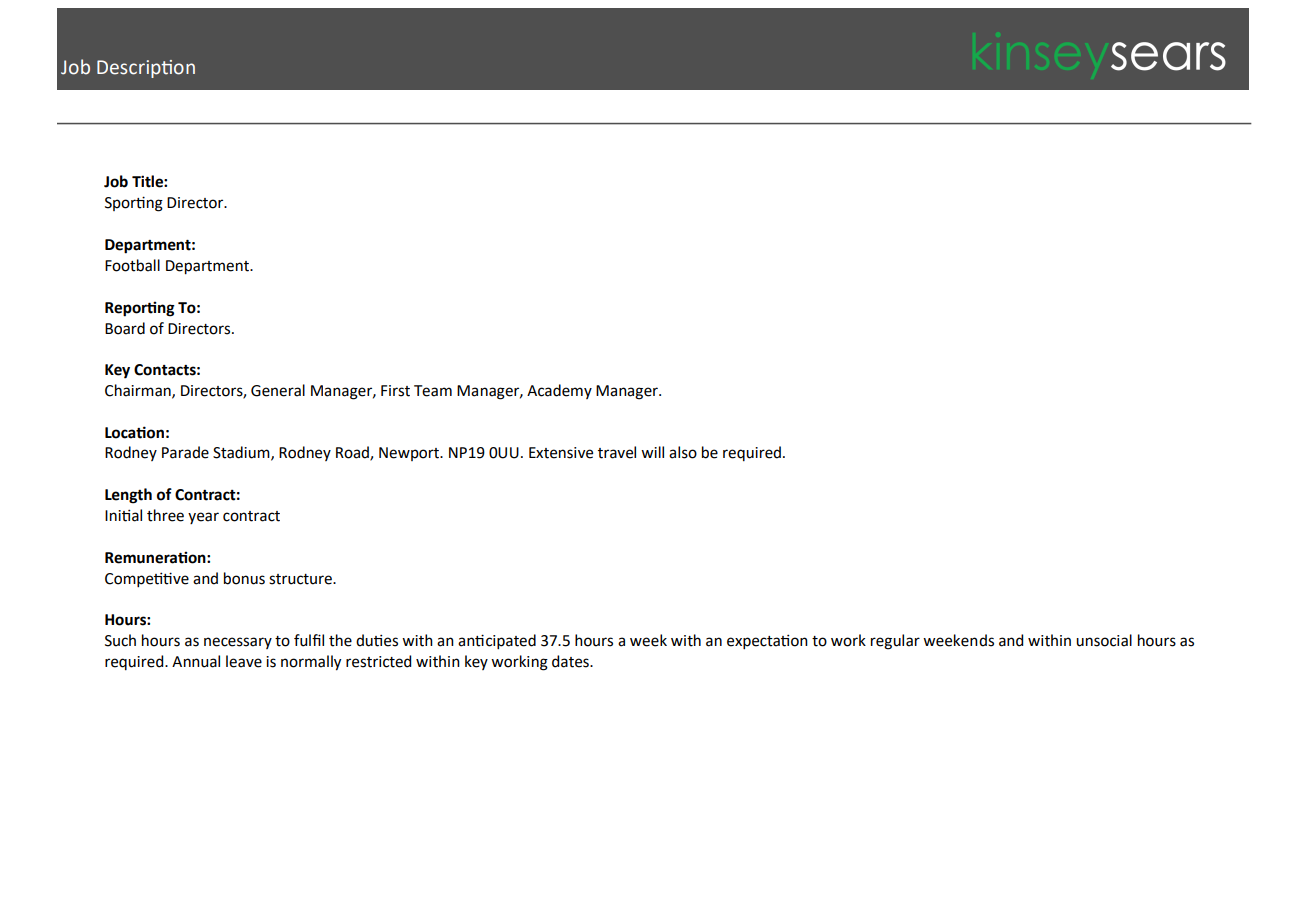 This image has width=1308, height=924. I want to click on Academy, so click(559, 391).
